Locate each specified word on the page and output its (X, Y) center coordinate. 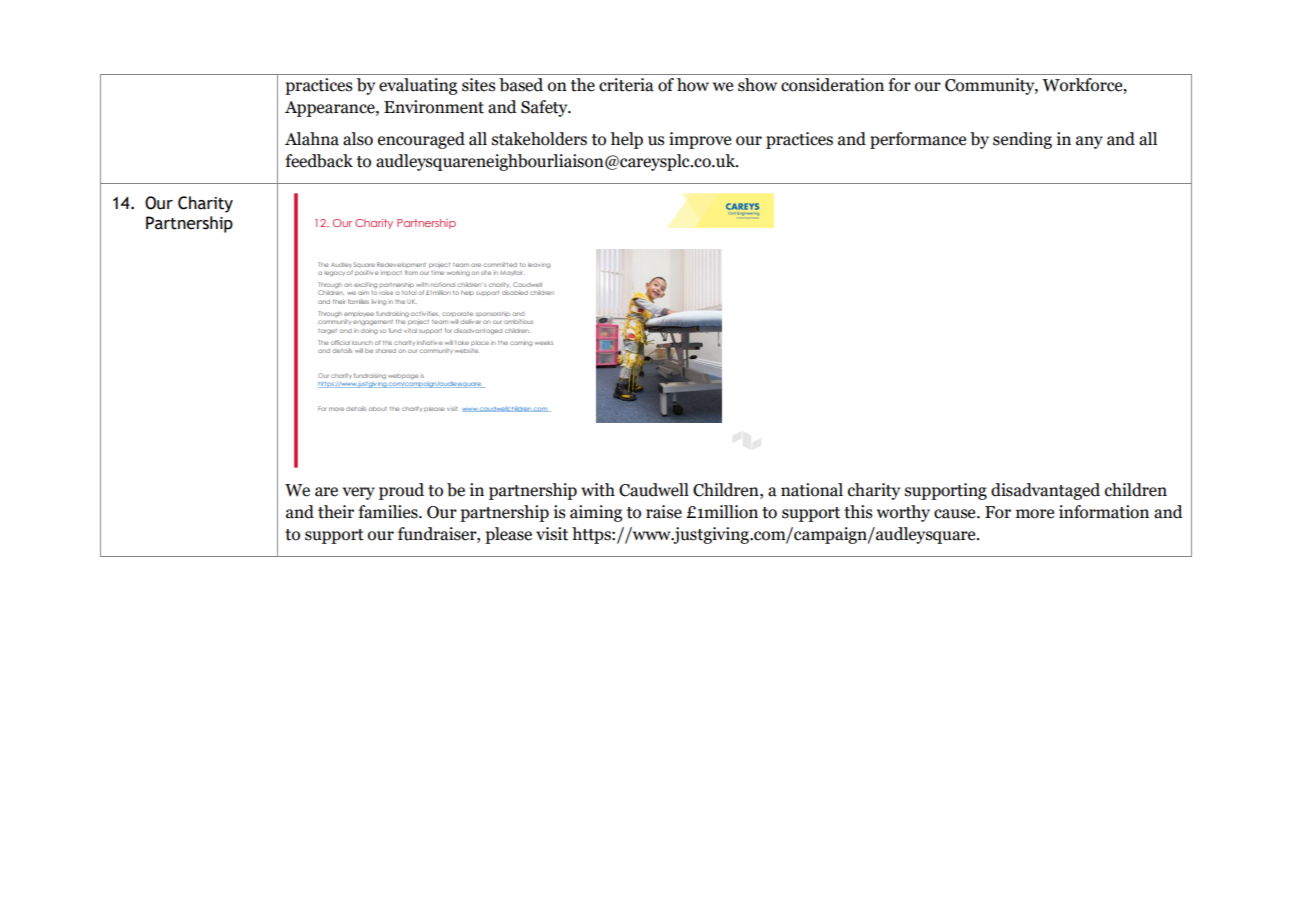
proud (401, 491)
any (1089, 142)
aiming (596, 513)
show (757, 85)
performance (918, 140)
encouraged (421, 140)
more (1035, 514)
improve (700, 140)
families (389, 512)
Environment (434, 107)
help (626, 140)
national (812, 490)
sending (1022, 140)
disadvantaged (1045, 491)
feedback (319, 161)
